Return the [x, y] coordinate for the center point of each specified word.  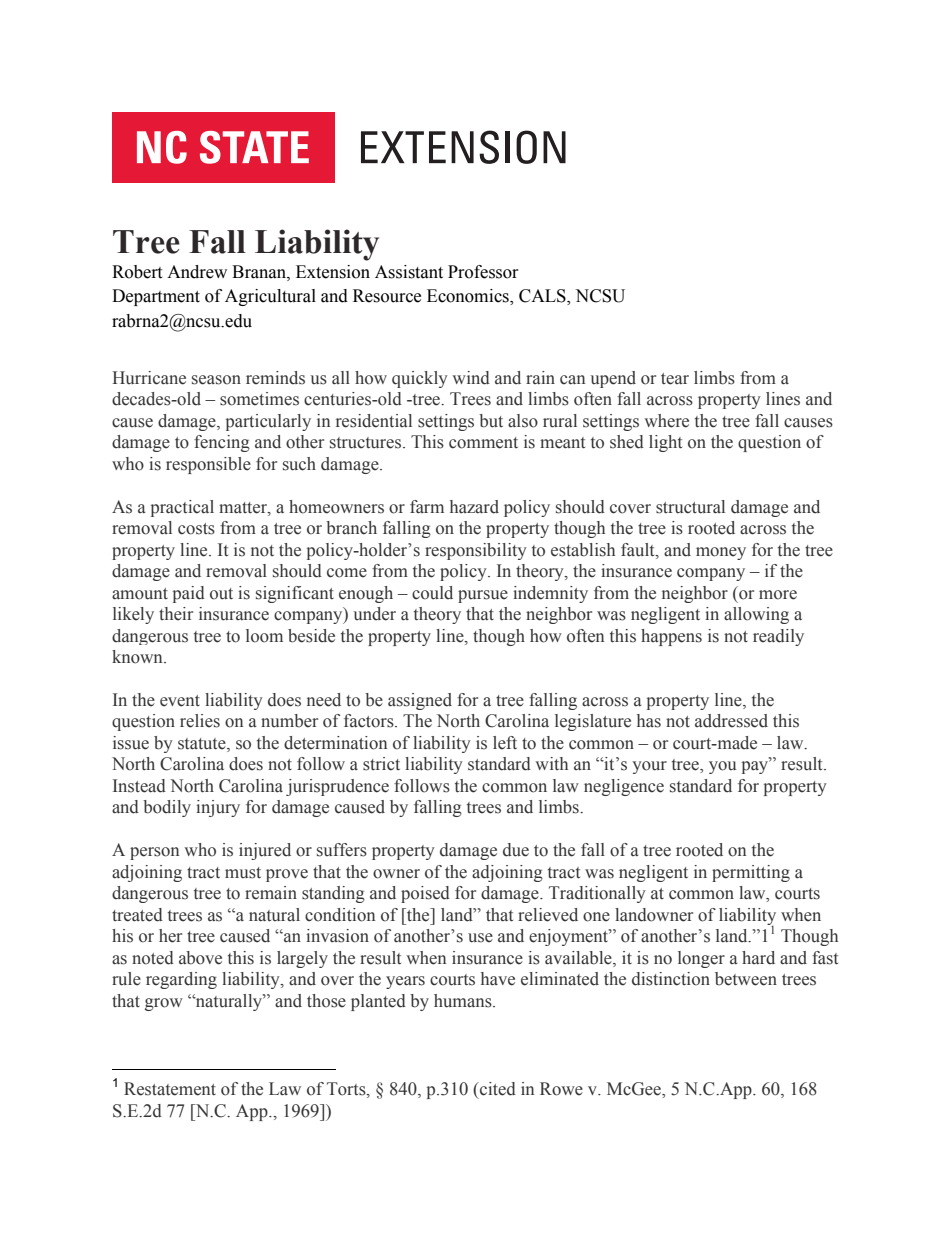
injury [218, 808]
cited [497, 1089]
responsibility [476, 551]
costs [196, 529]
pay [756, 766]
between [746, 979]
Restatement [170, 1089]
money [721, 553]
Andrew [197, 272]
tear [675, 379]
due [516, 850]
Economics [469, 297]
